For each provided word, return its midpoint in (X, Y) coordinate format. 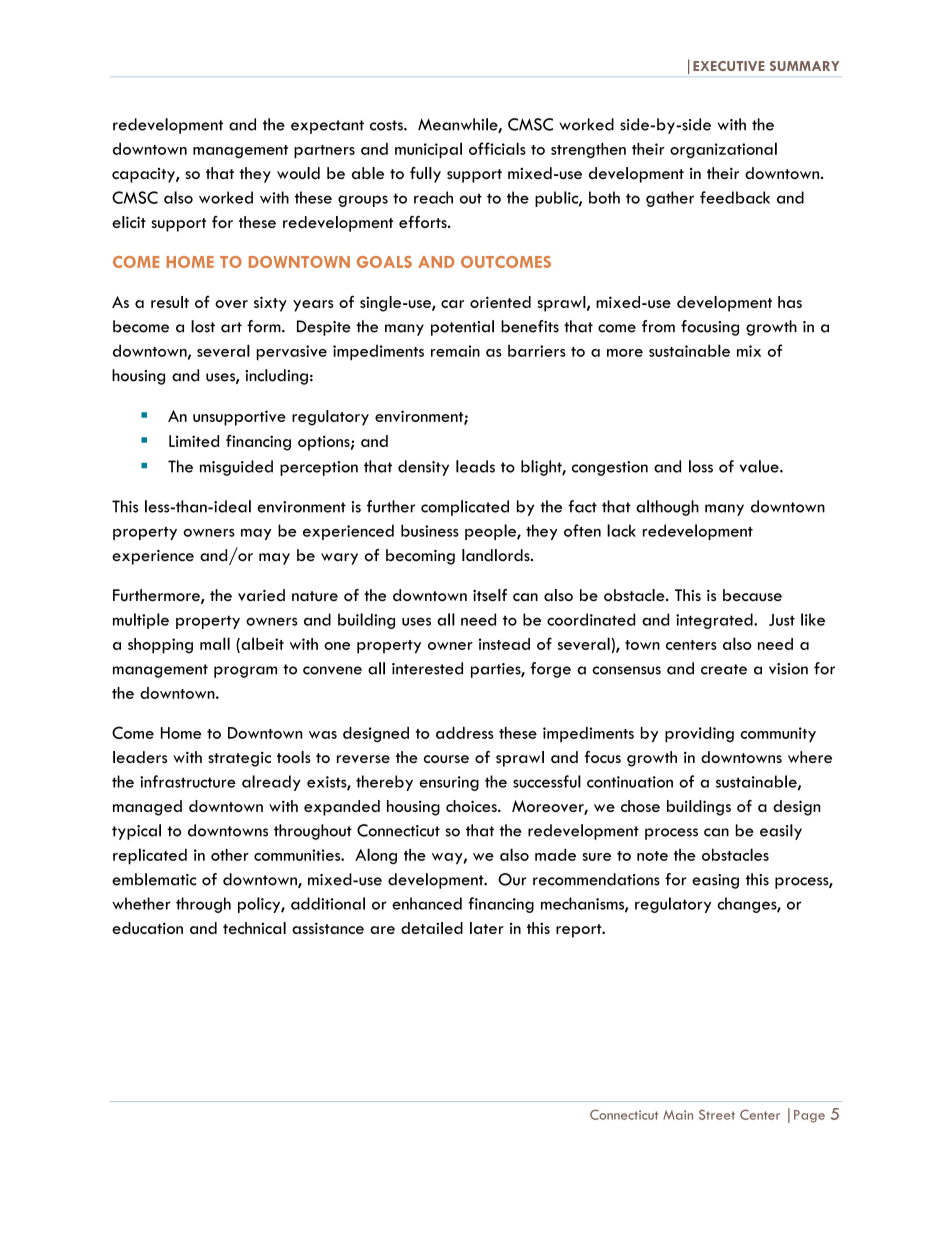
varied (261, 595)
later (487, 928)
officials (497, 148)
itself (490, 595)
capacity (144, 175)
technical (254, 928)
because (752, 595)
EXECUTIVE (729, 66)
